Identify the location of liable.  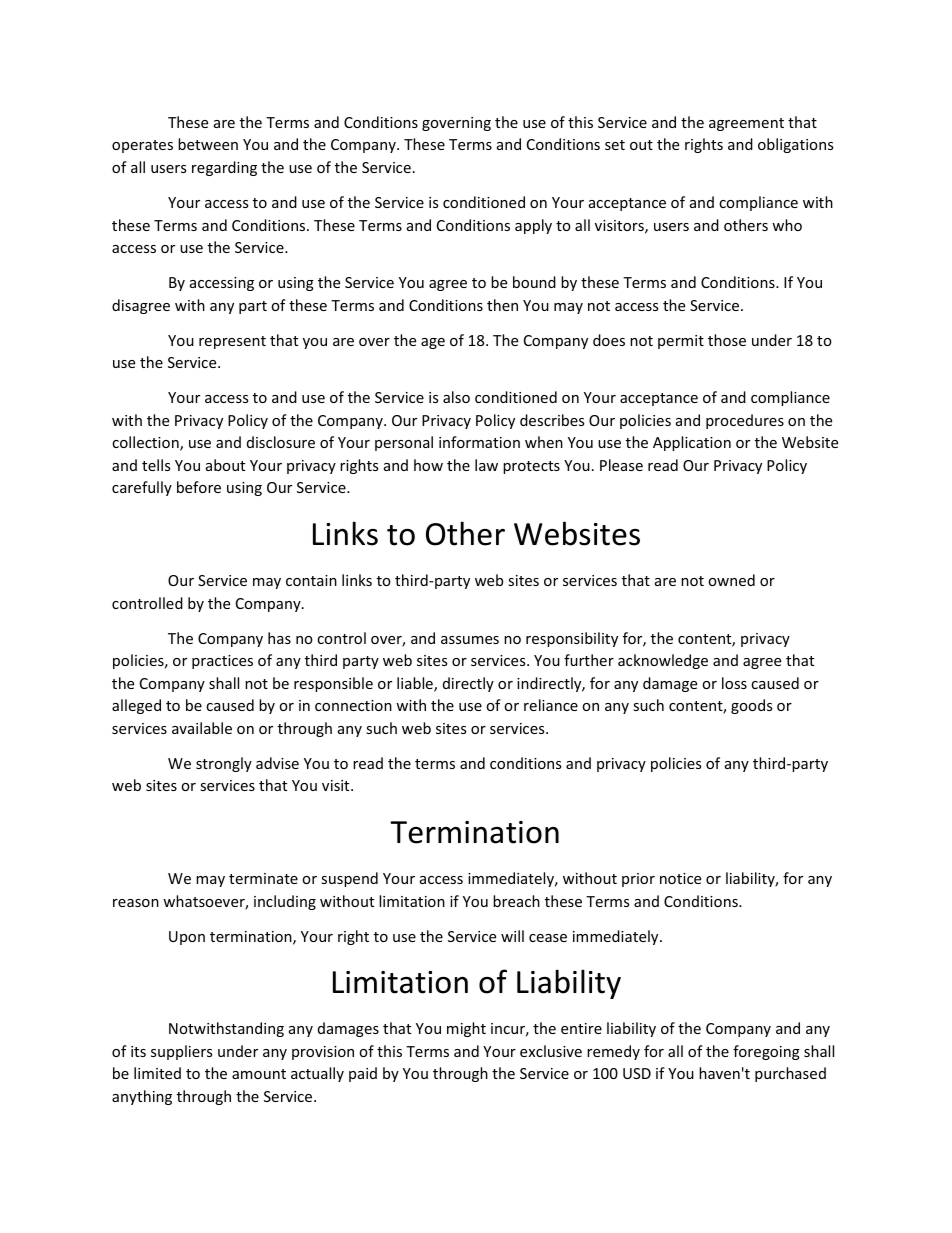
(416, 684).
